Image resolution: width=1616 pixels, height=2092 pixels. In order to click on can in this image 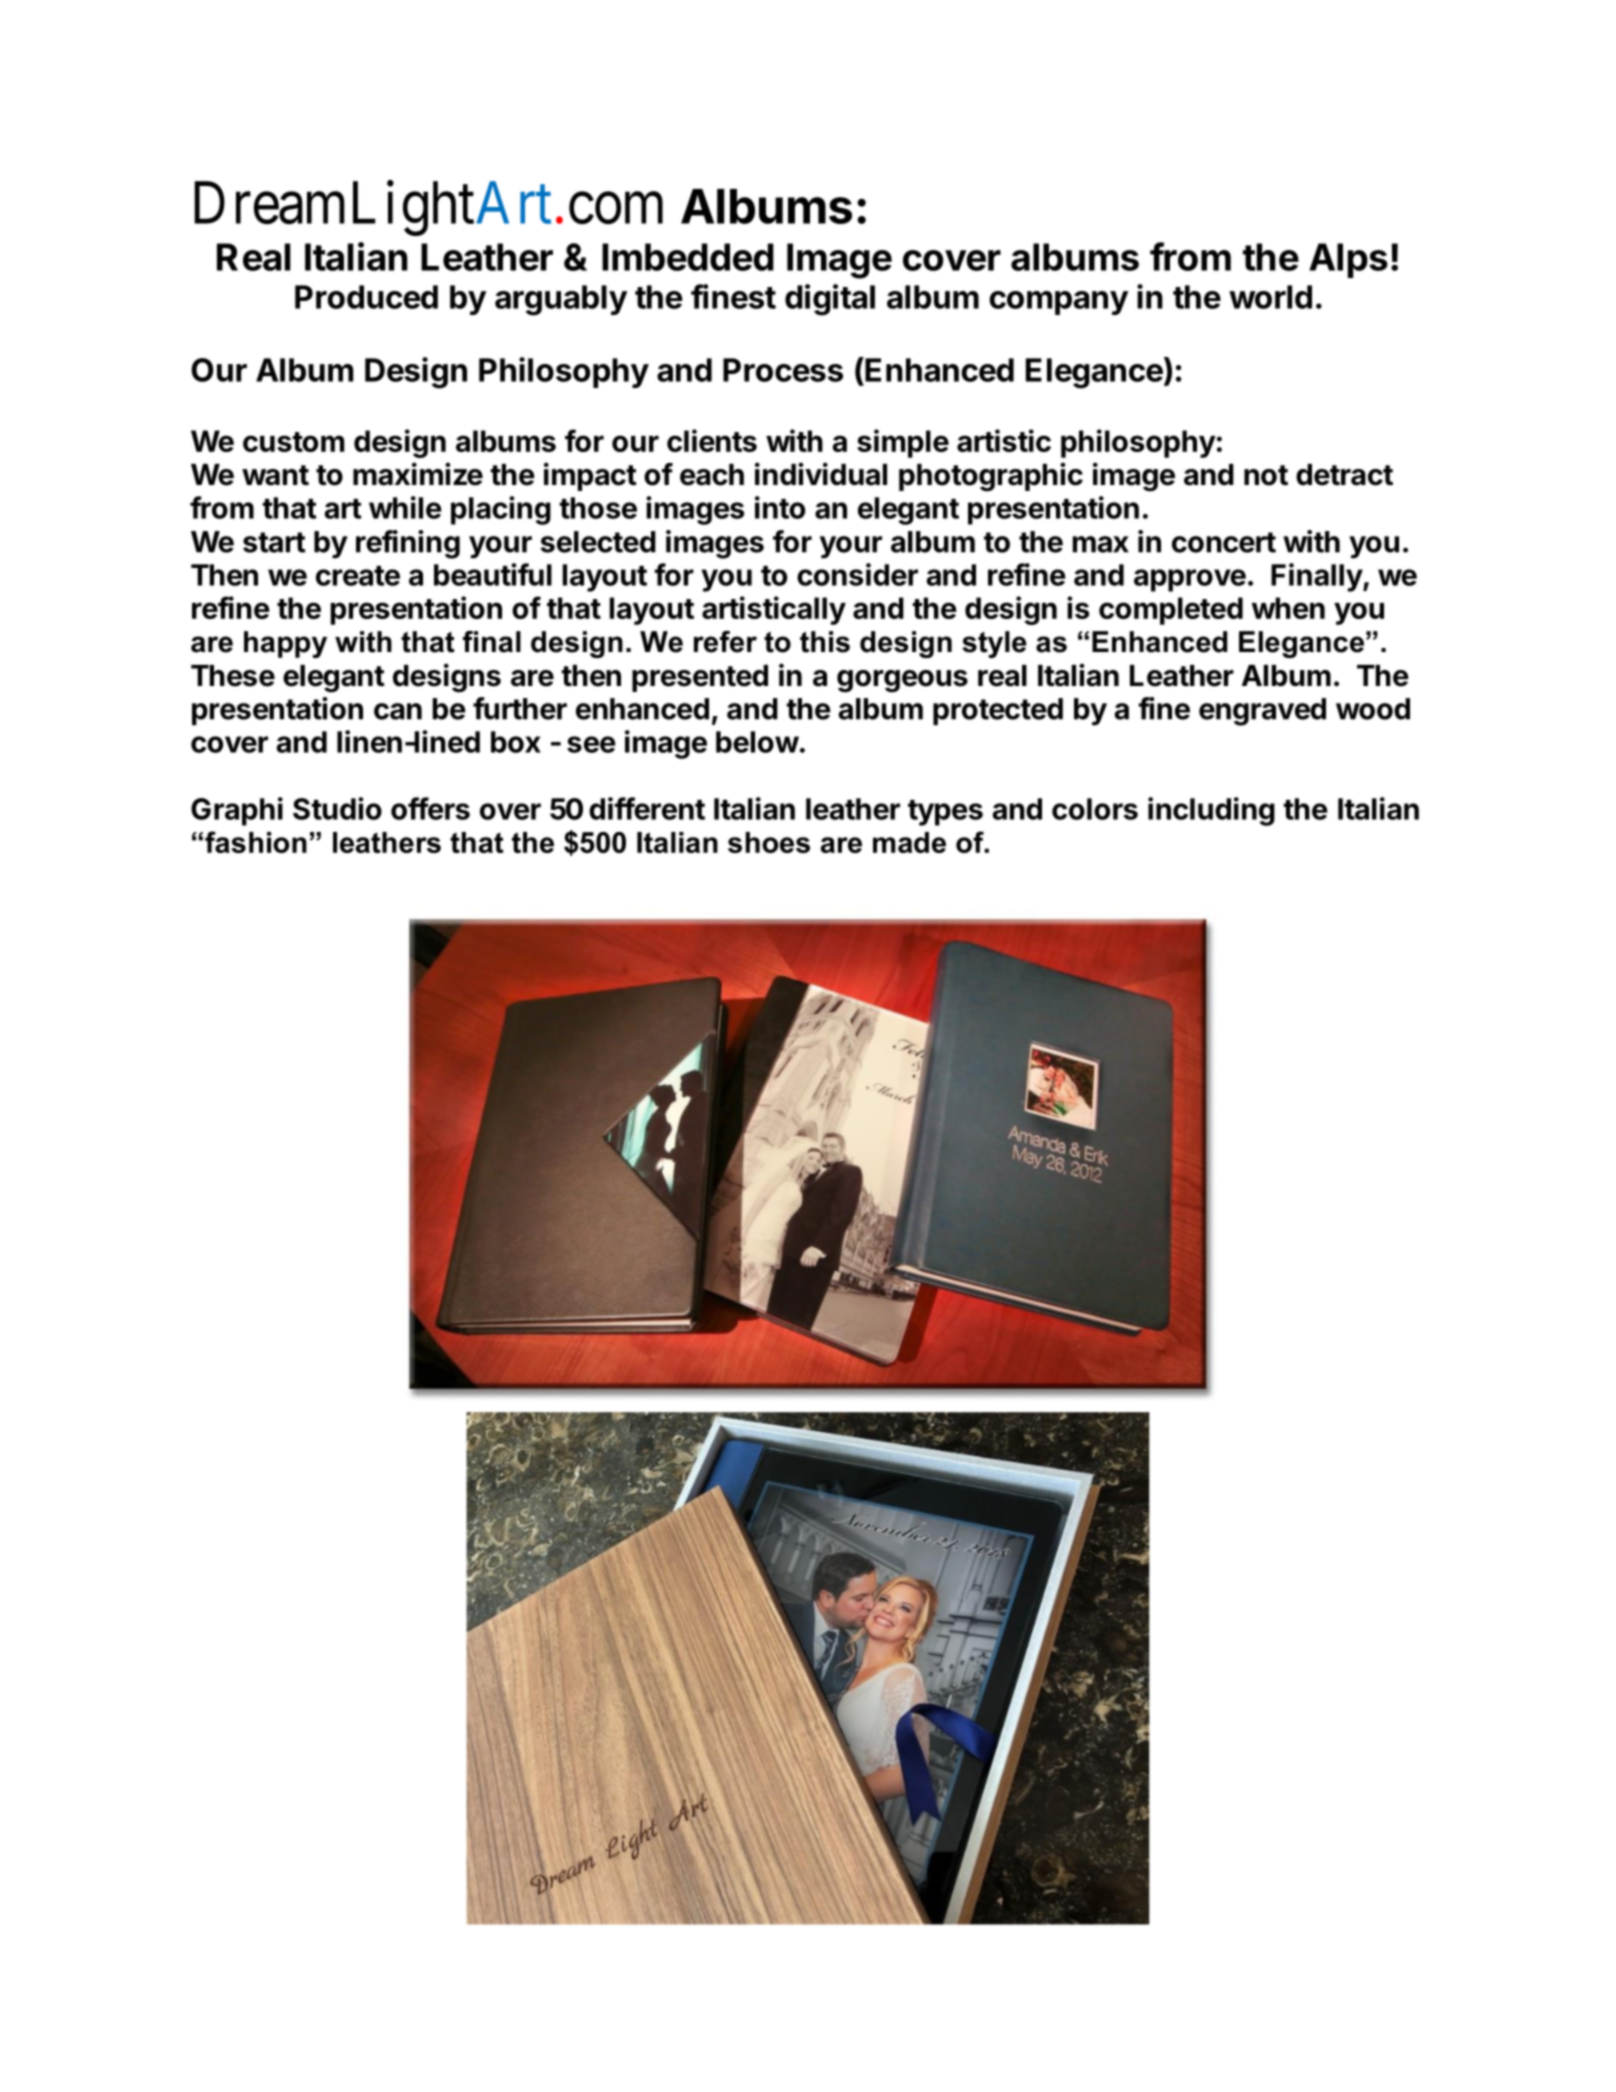, I will do `click(398, 711)`.
